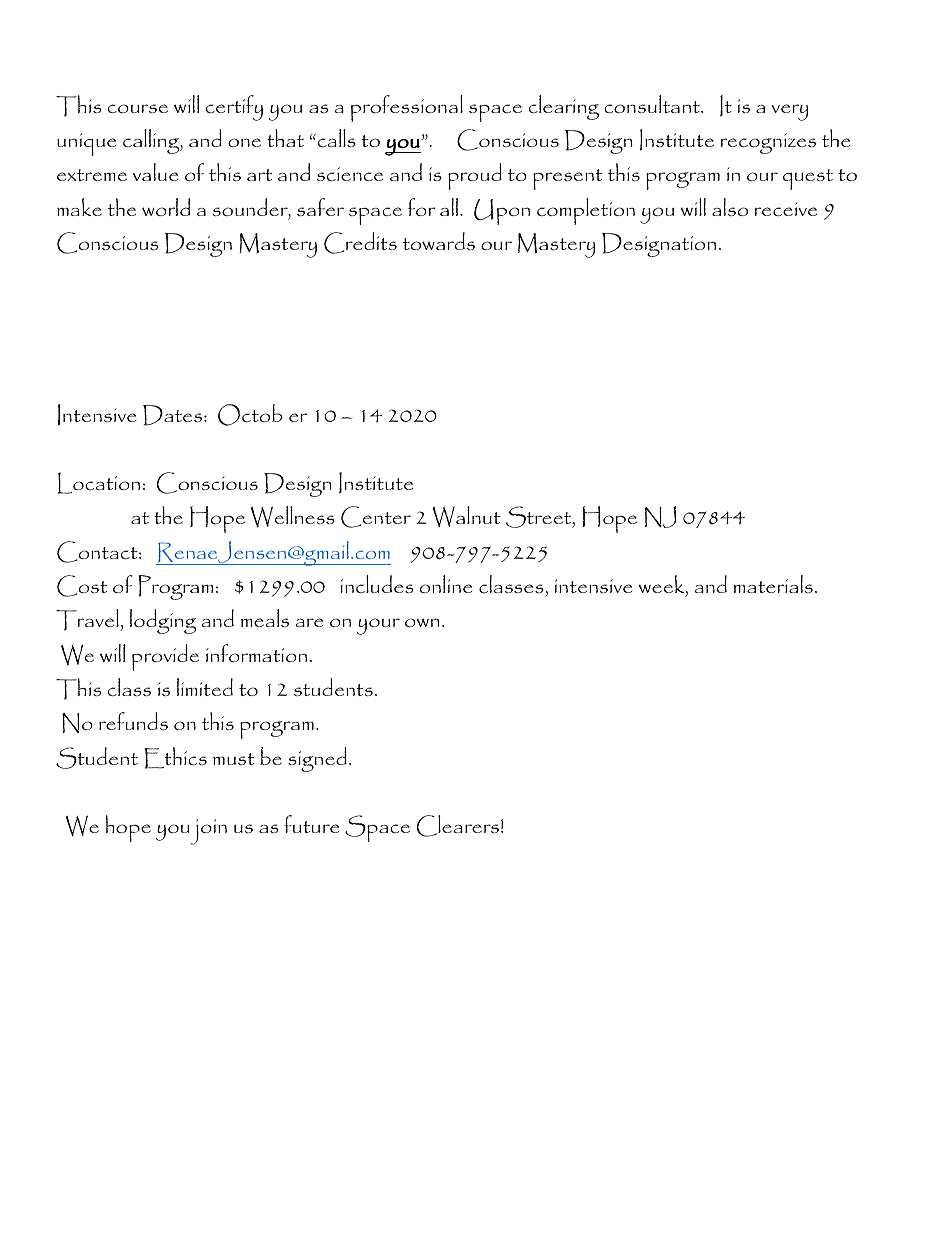 The image size is (952, 1233). Describe the element at coordinates (311, 824) in the screenshot. I see `future` at that location.
